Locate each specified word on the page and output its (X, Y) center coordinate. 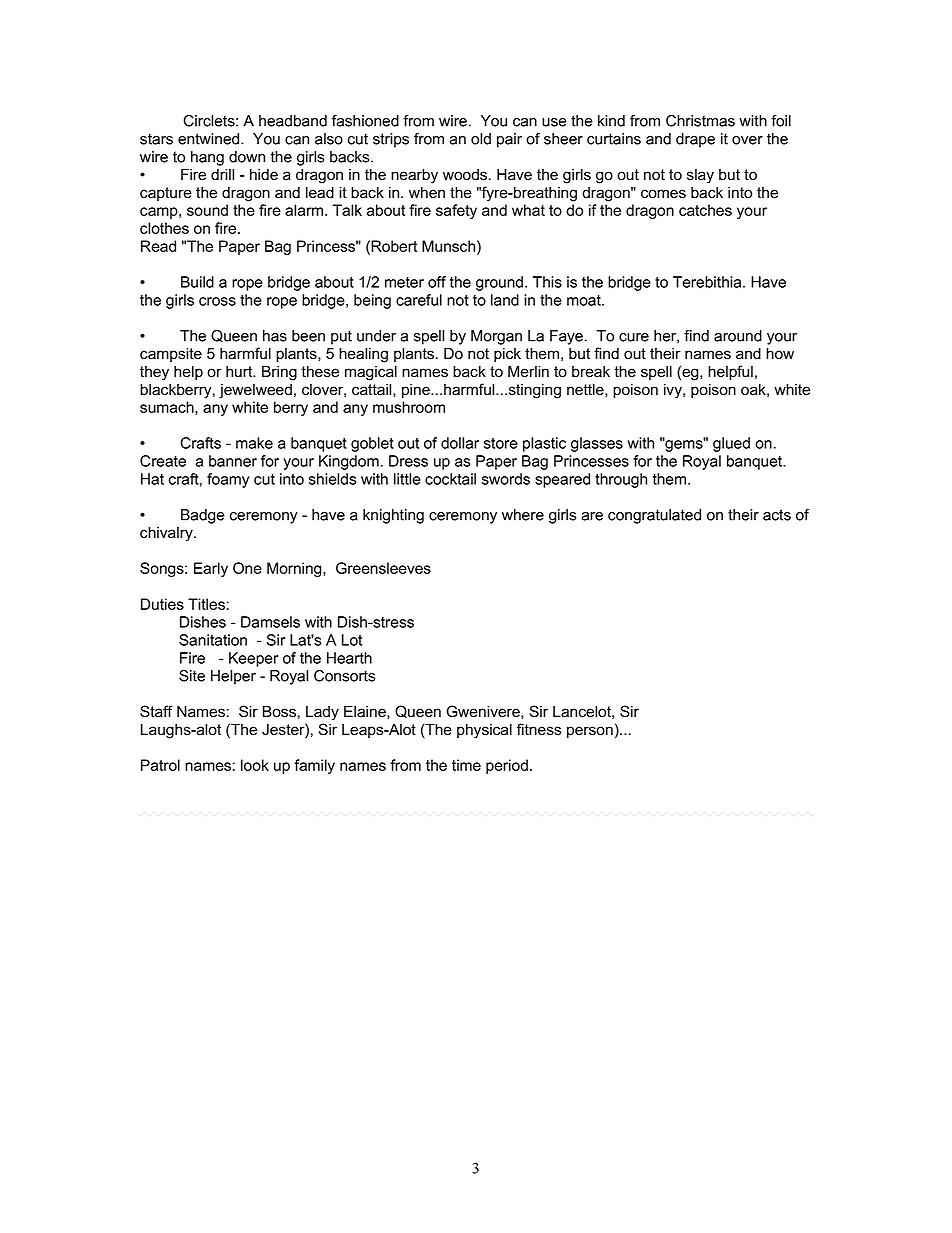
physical (484, 731)
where (523, 515)
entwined (210, 139)
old (481, 139)
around (738, 336)
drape (695, 140)
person (590, 732)
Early (211, 569)
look (255, 765)
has (275, 336)
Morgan (496, 337)
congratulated (654, 516)
